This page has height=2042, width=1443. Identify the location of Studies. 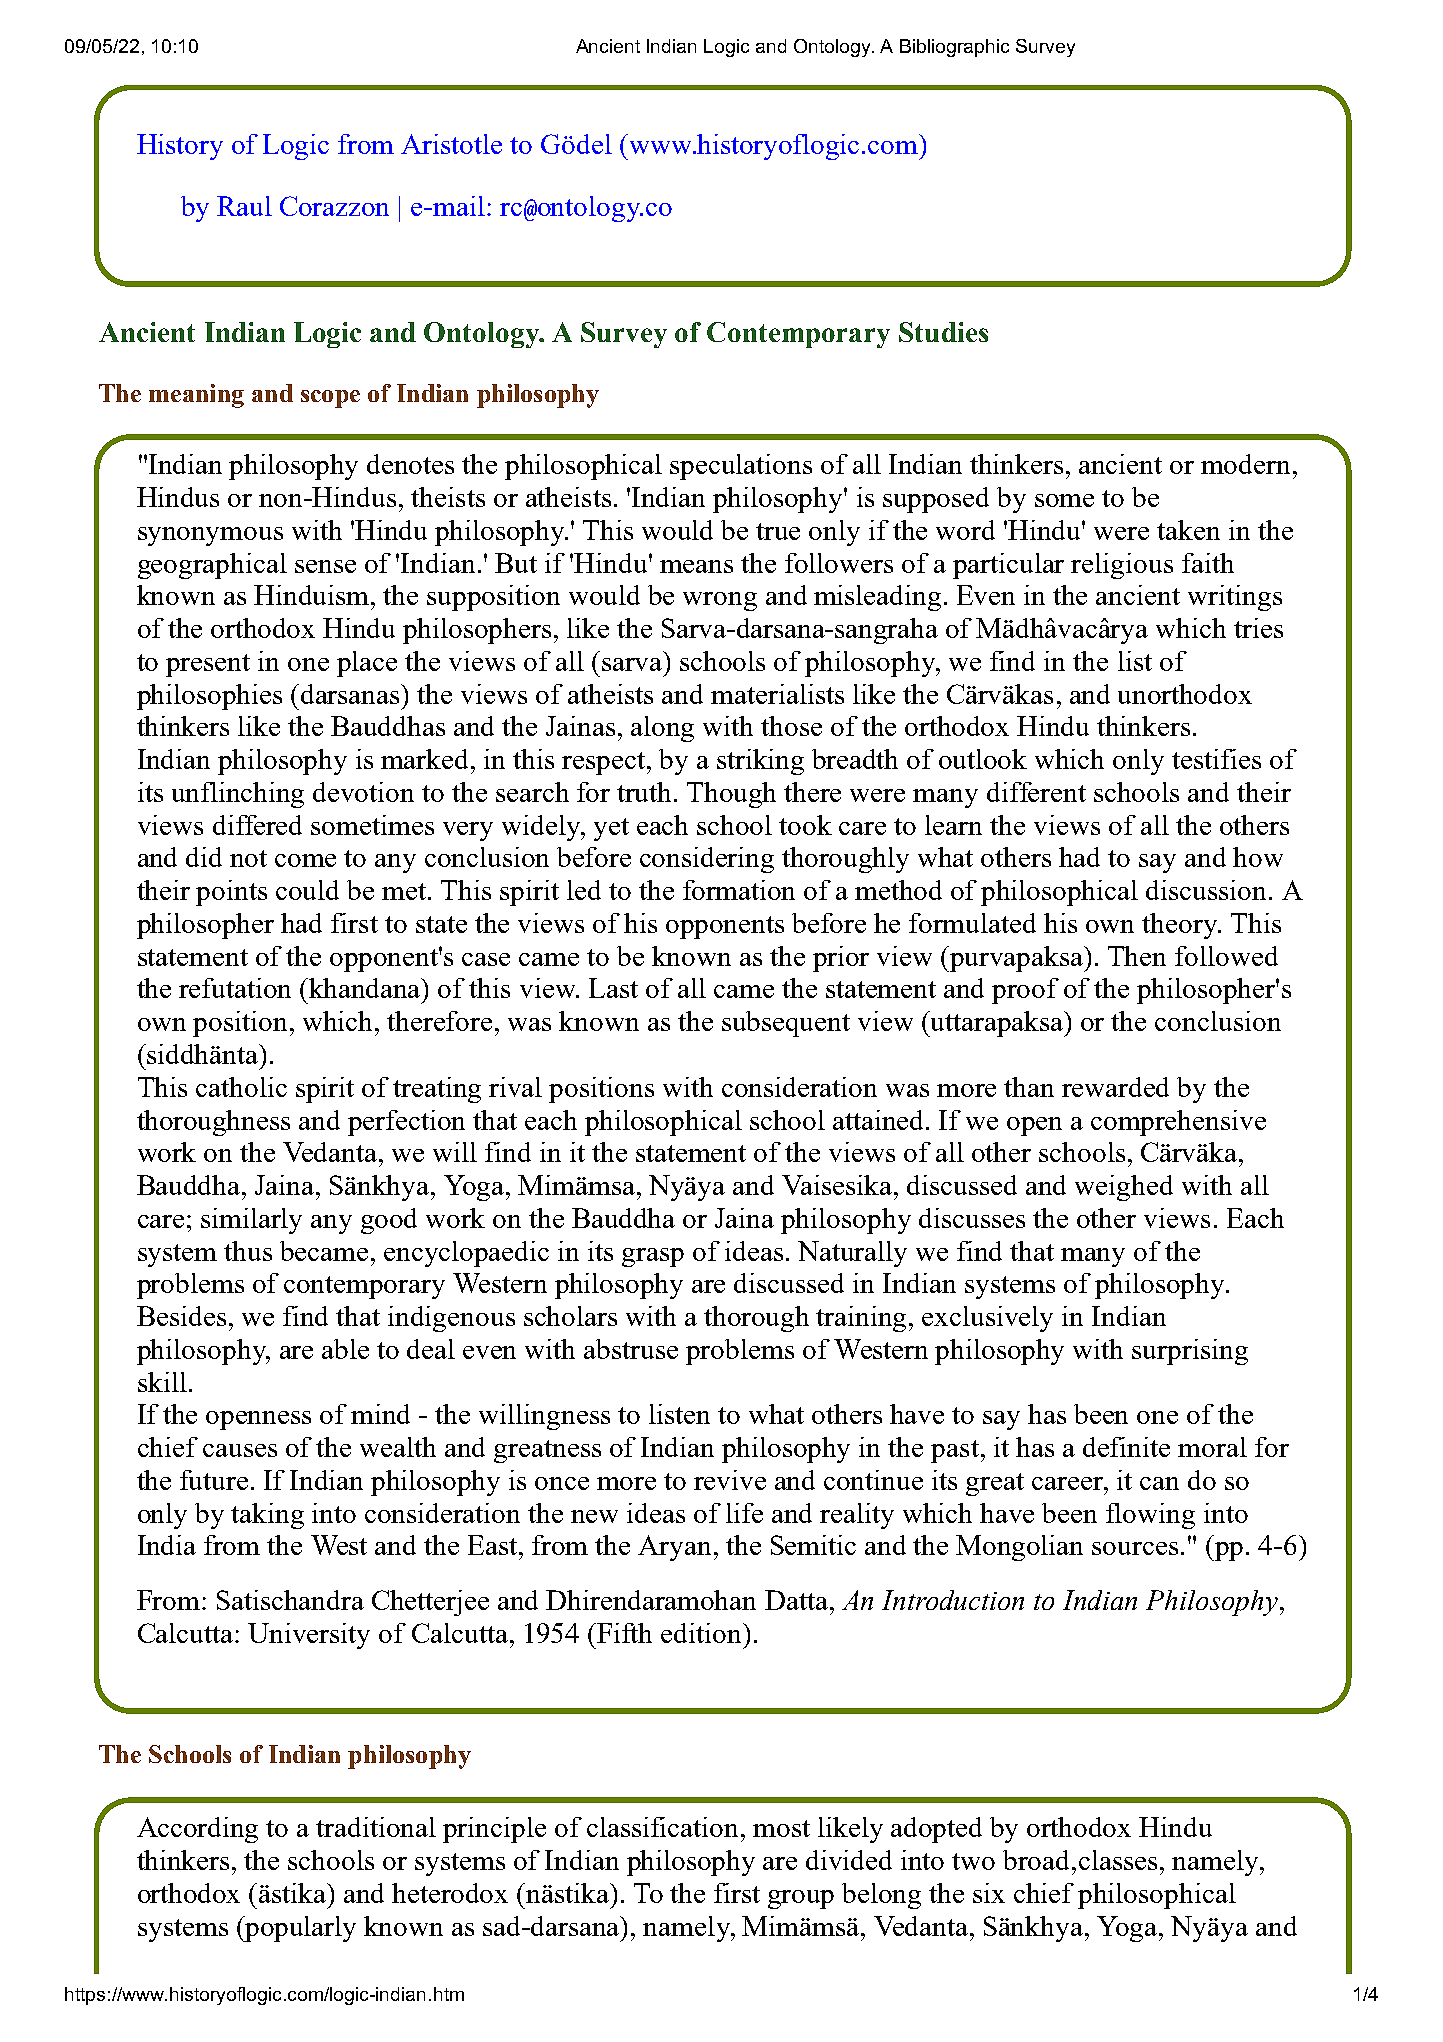
(943, 332).
